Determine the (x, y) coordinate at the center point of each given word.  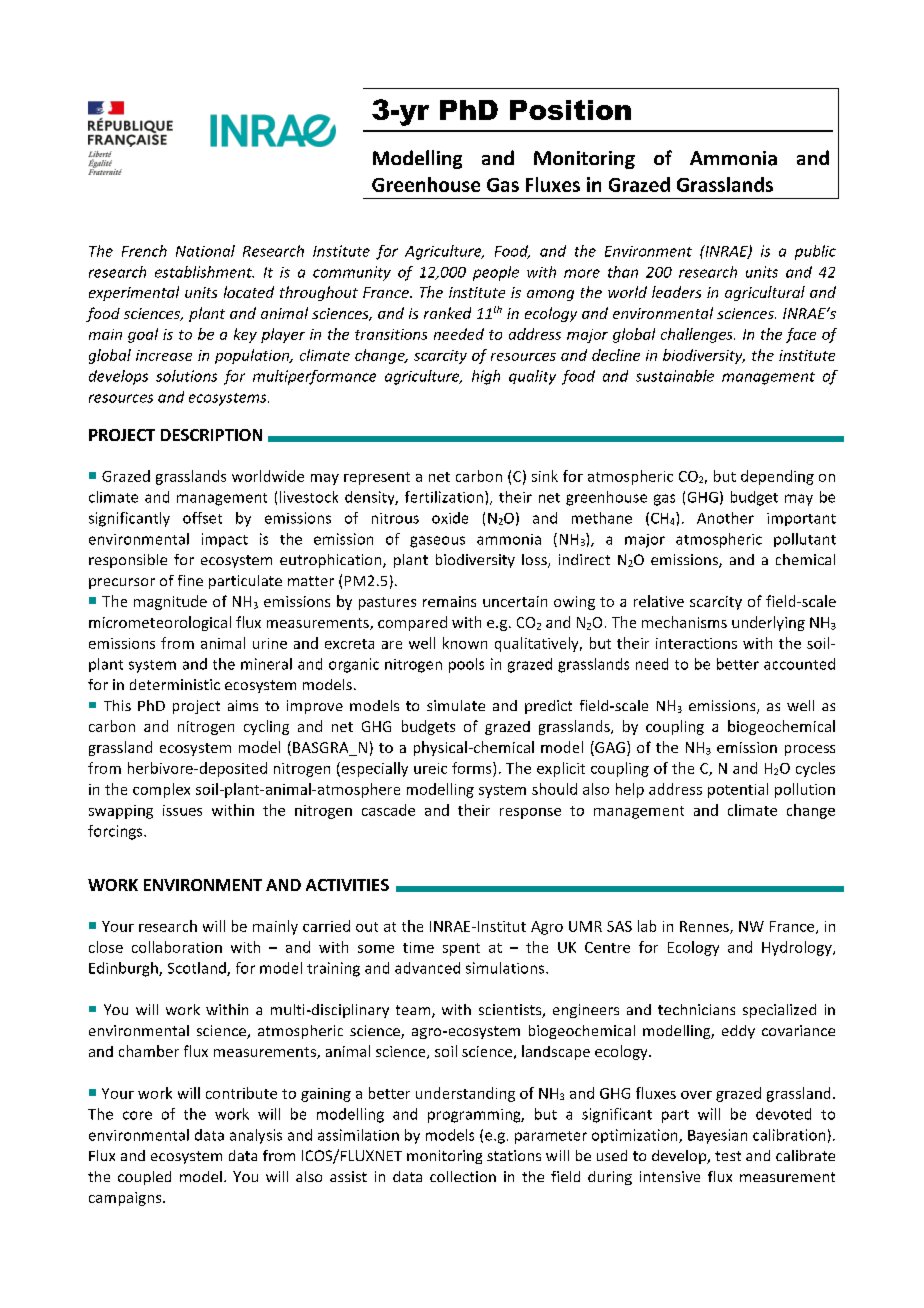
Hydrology (798, 948)
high (486, 377)
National (205, 251)
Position (570, 110)
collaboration (177, 947)
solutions (186, 376)
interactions (696, 643)
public (815, 252)
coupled (144, 1178)
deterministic (175, 684)
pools (466, 665)
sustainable (675, 376)
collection (463, 1176)
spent (461, 949)
